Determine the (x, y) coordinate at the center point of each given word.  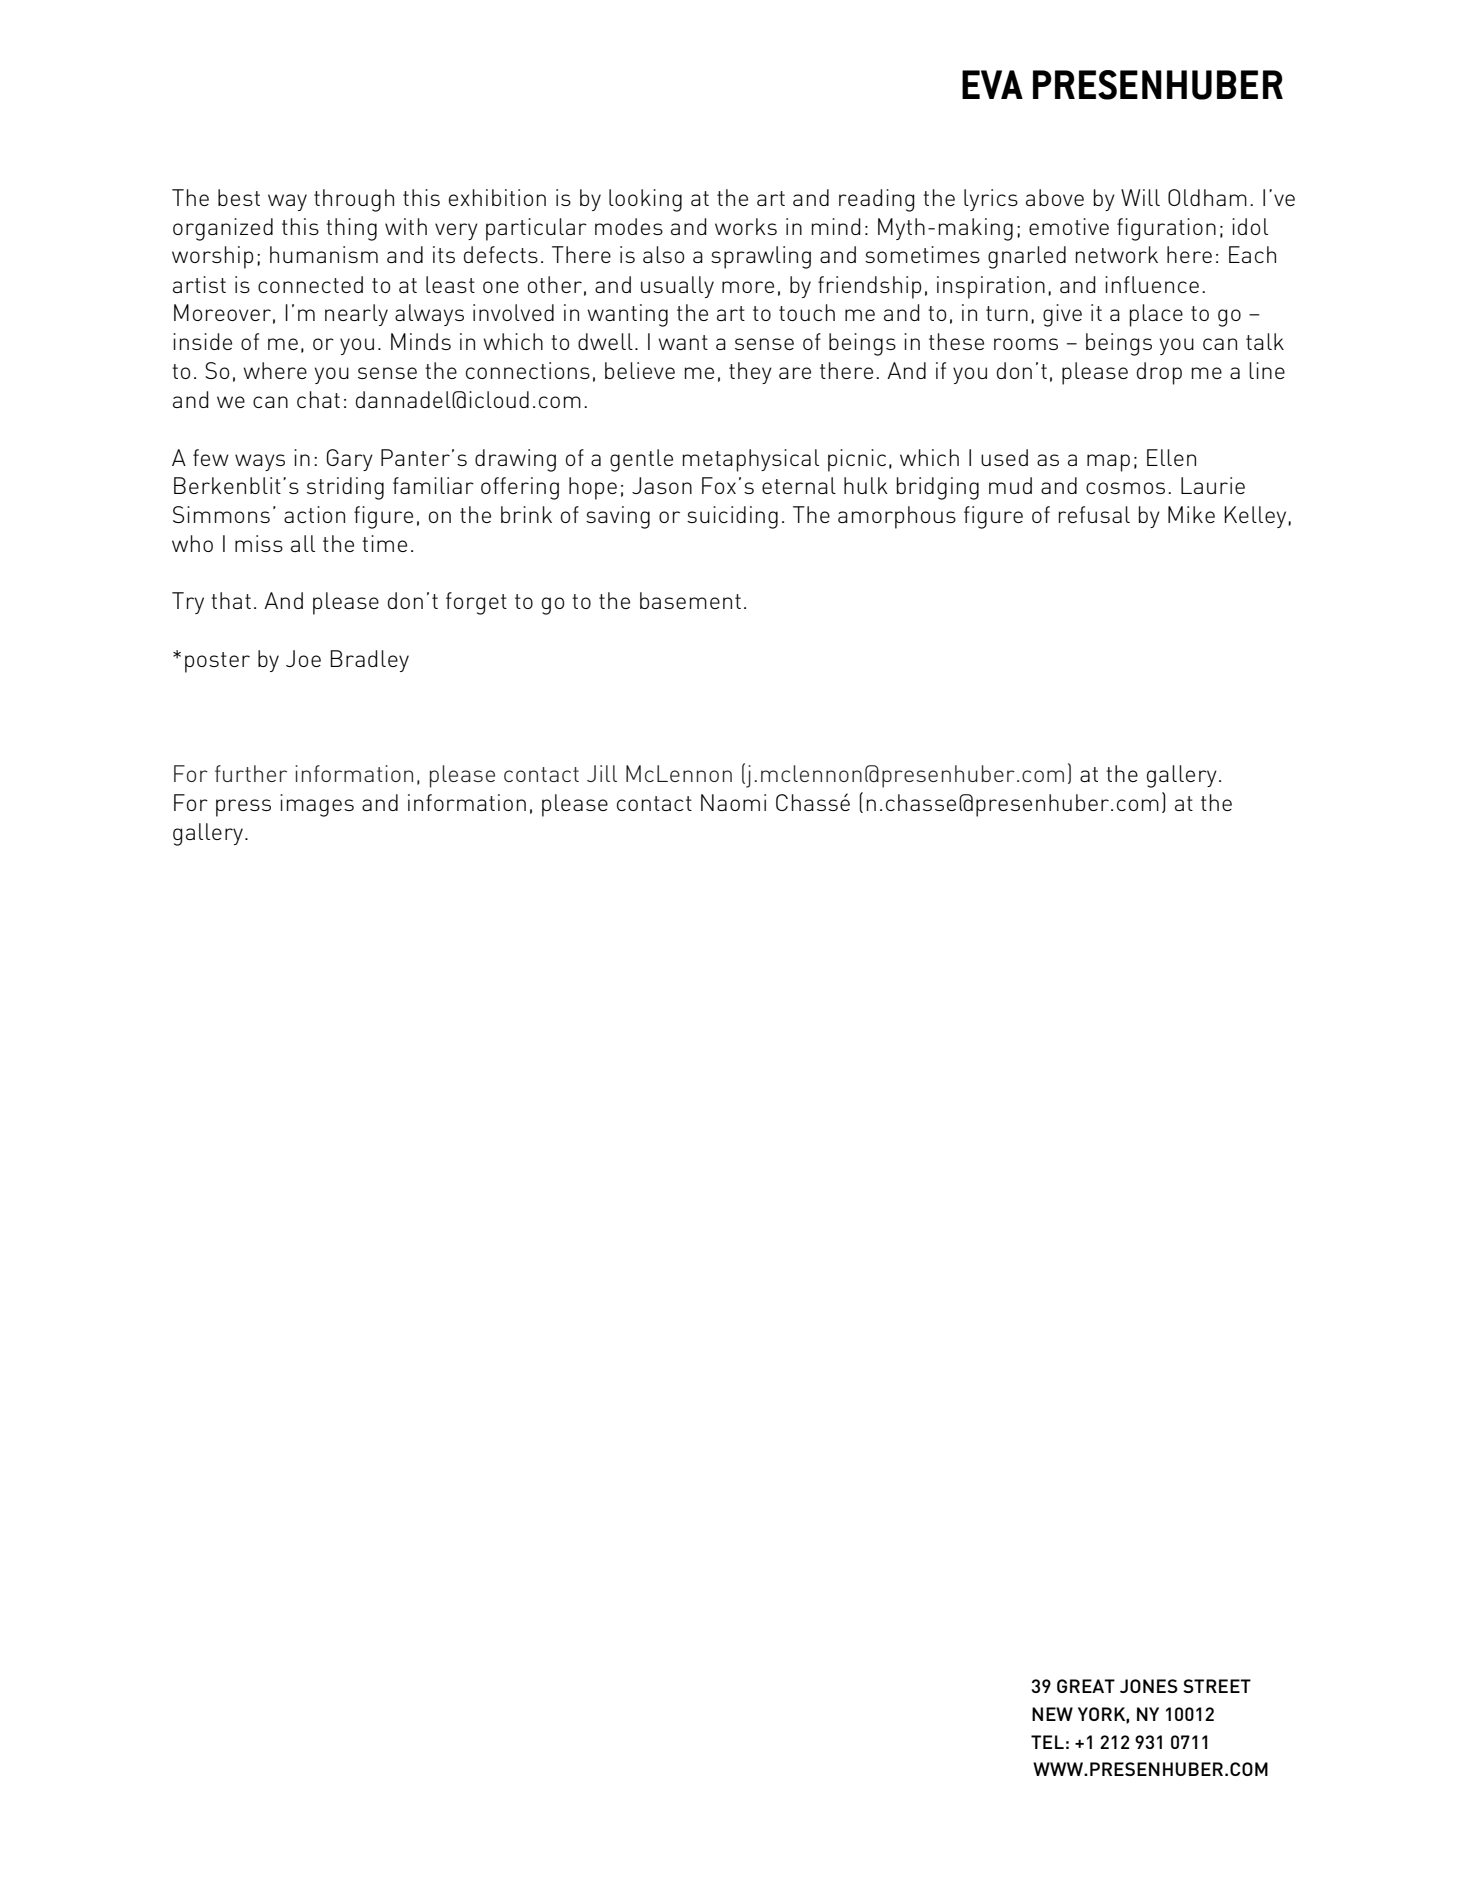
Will (1140, 197)
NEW (1052, 1714)
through (354, 200)
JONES (1149, 1686)
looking (645, 200)
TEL (1047, 1742)
